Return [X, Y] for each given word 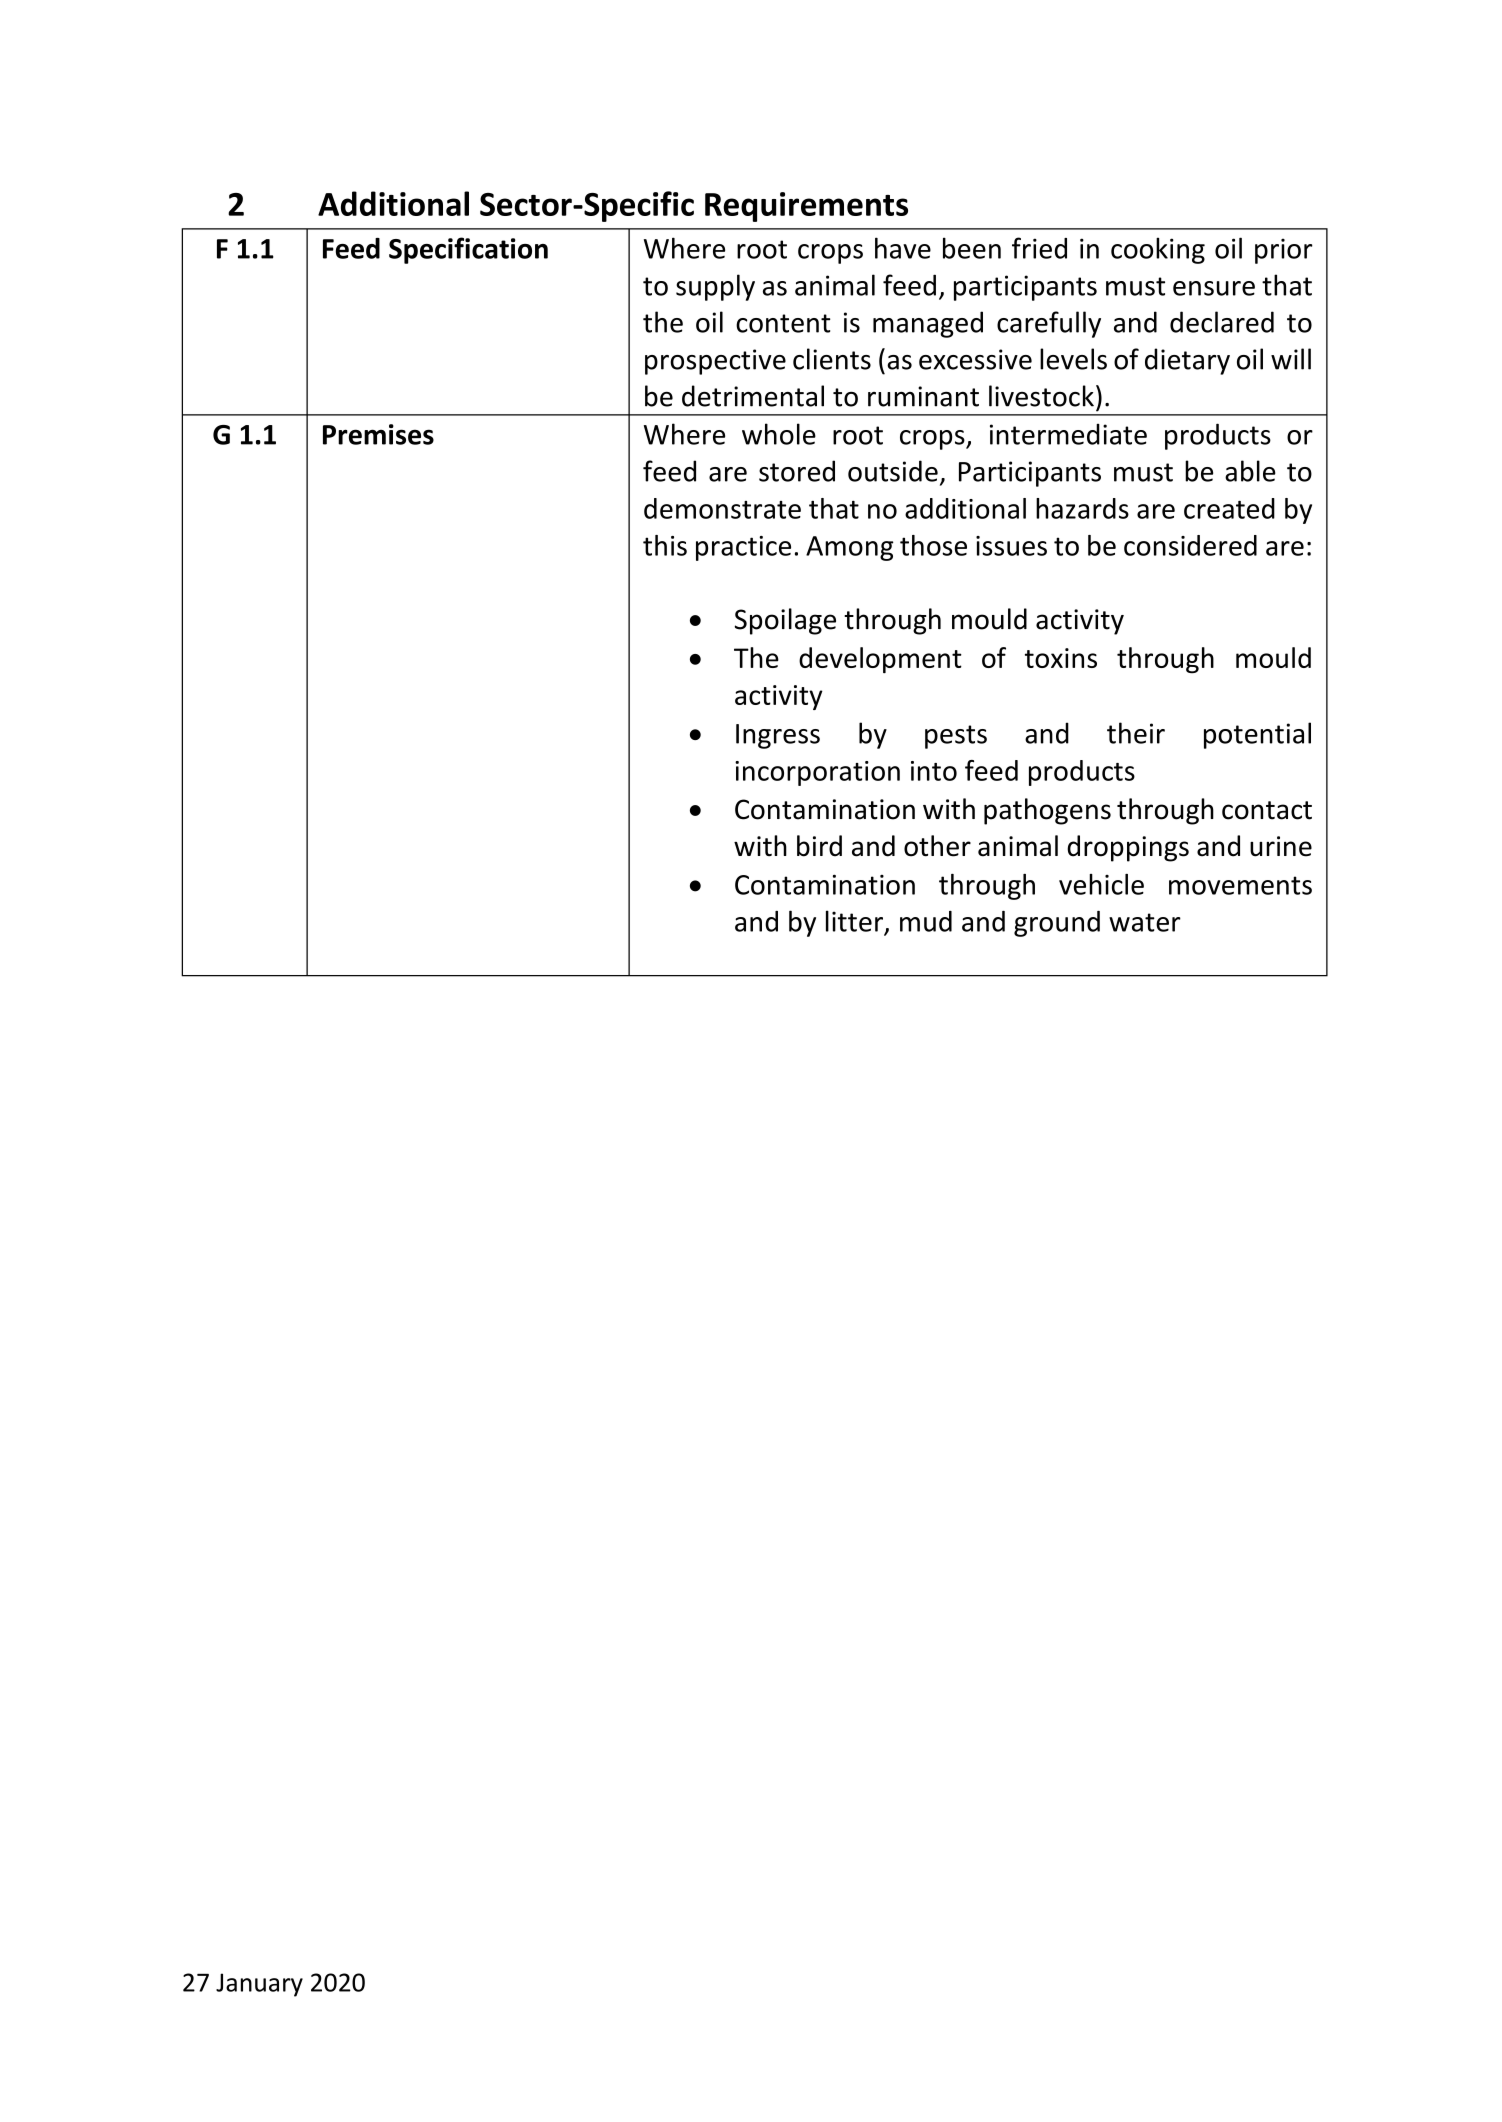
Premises [378, 434]
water [1145, 922]
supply [715, 287]
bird [819, 846]
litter [854, 921]
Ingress [778, 736]
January [259, 1985]
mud [926, 921]
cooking [1158, 250]
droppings [1128, 848]
